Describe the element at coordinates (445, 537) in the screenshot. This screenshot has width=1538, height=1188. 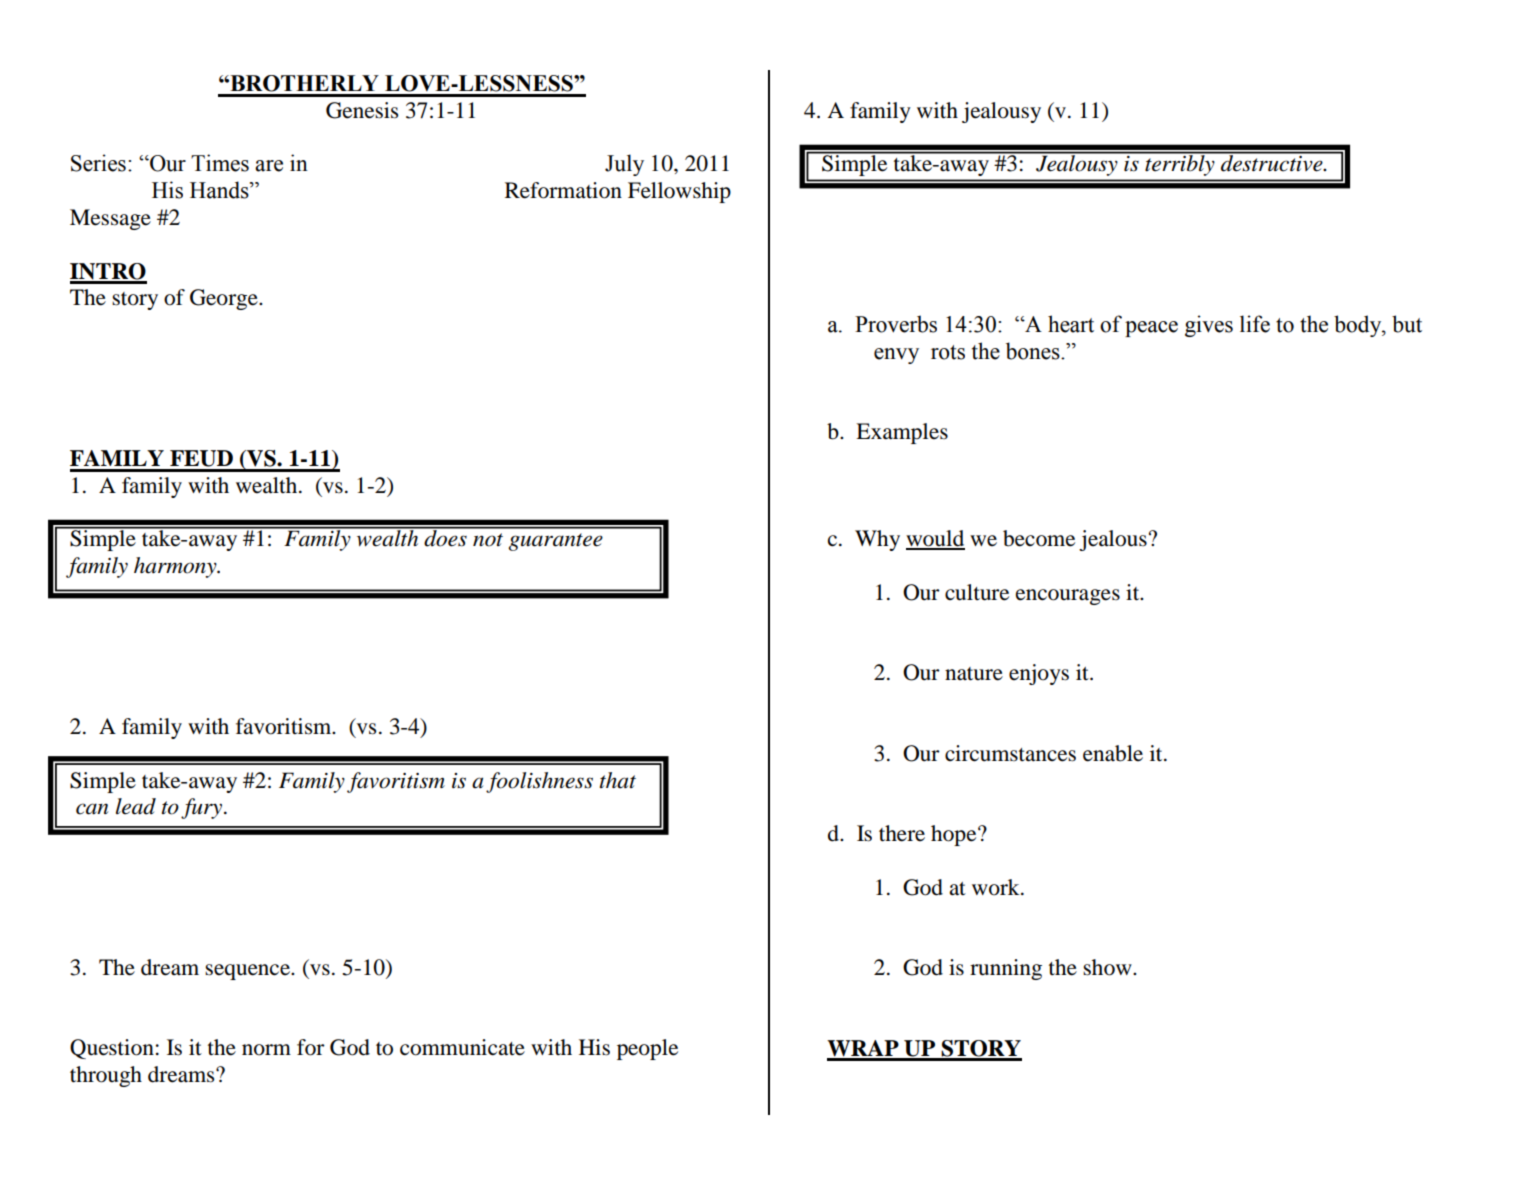
I see `does` at that location.
